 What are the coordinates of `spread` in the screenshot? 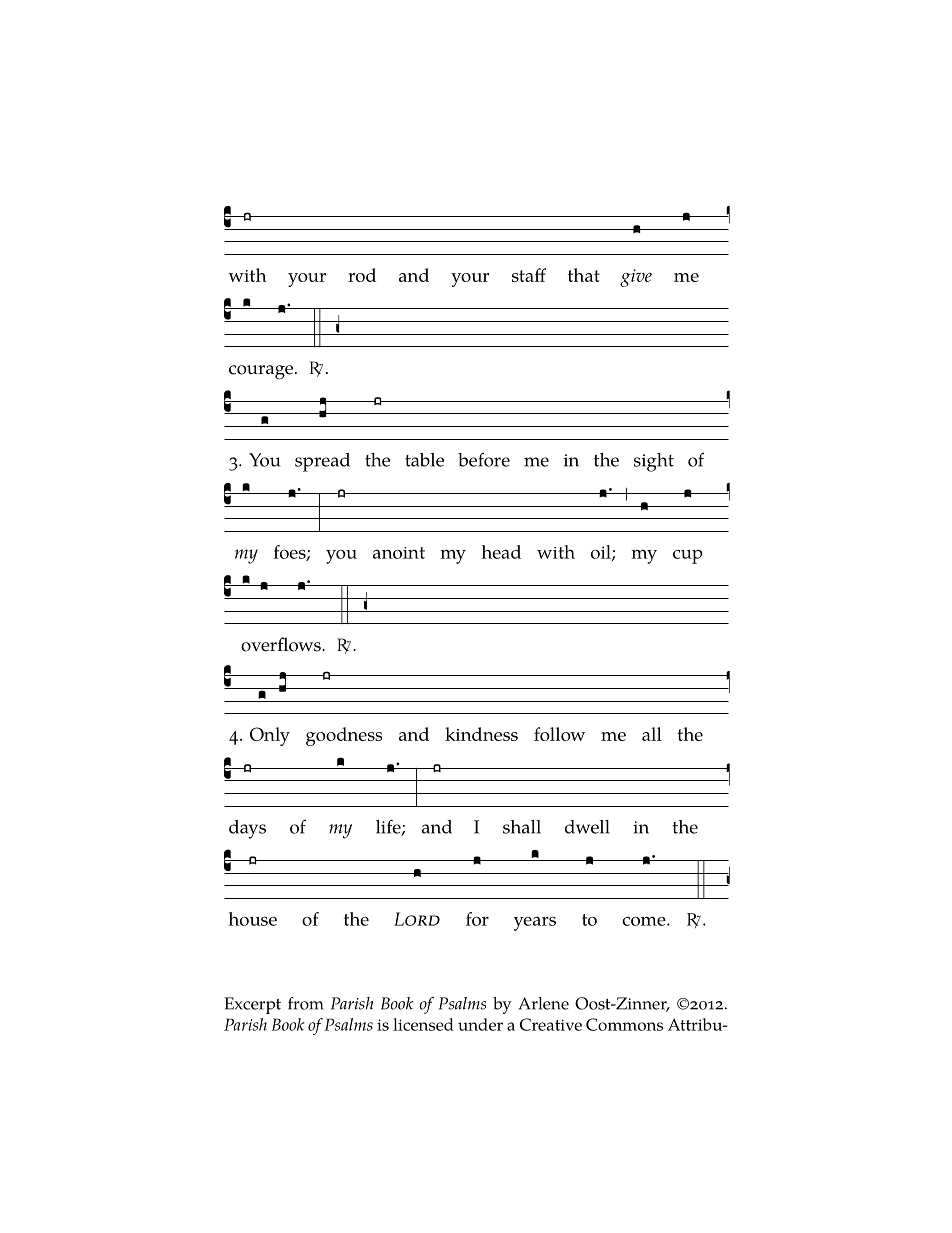 It's located at (322, 462).
